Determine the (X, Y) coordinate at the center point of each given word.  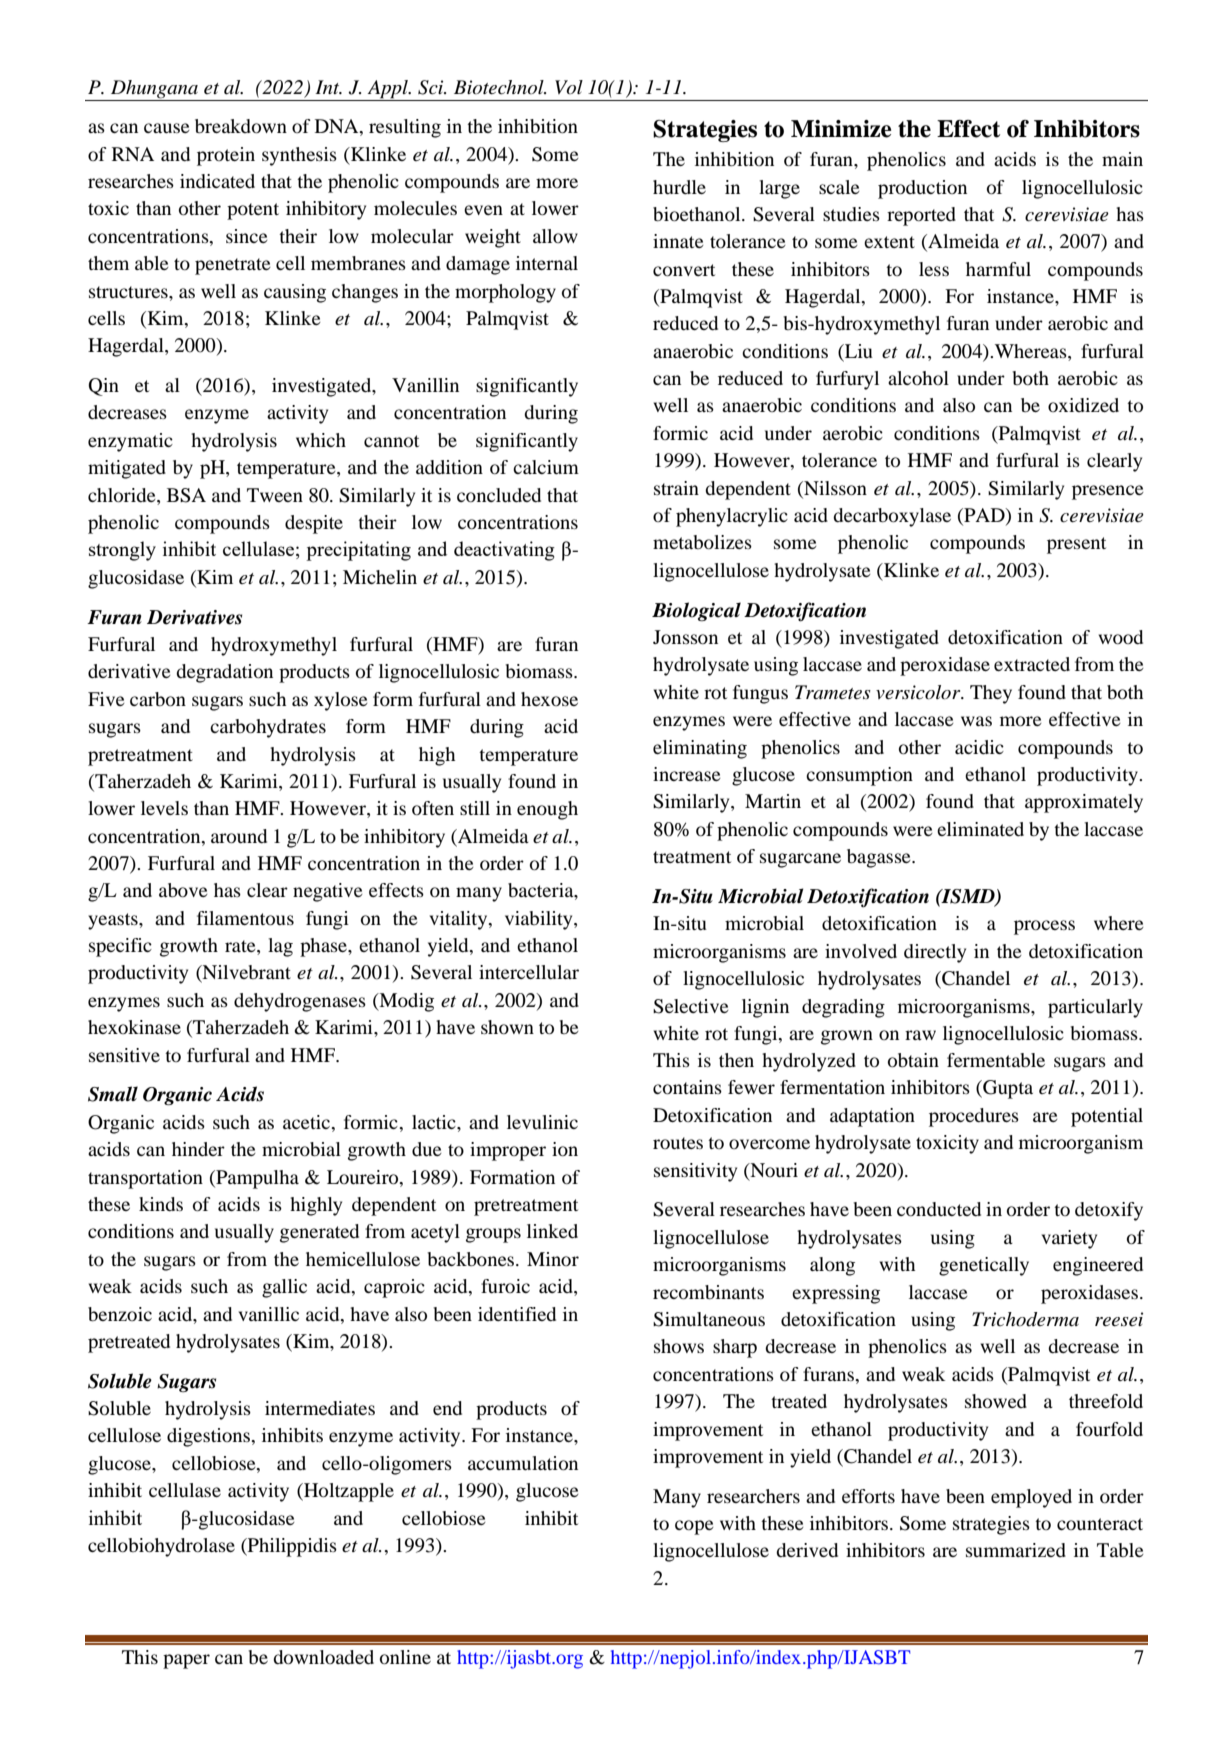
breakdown (241, 126)
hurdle (679, 187)
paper (186, 1661)
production (922, 189)
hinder (198, 1149)
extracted (1032, 664)
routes (678, 1143)
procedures (974, 1117)
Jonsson (685, 637)
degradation (224, 673)
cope (694, 1527)
